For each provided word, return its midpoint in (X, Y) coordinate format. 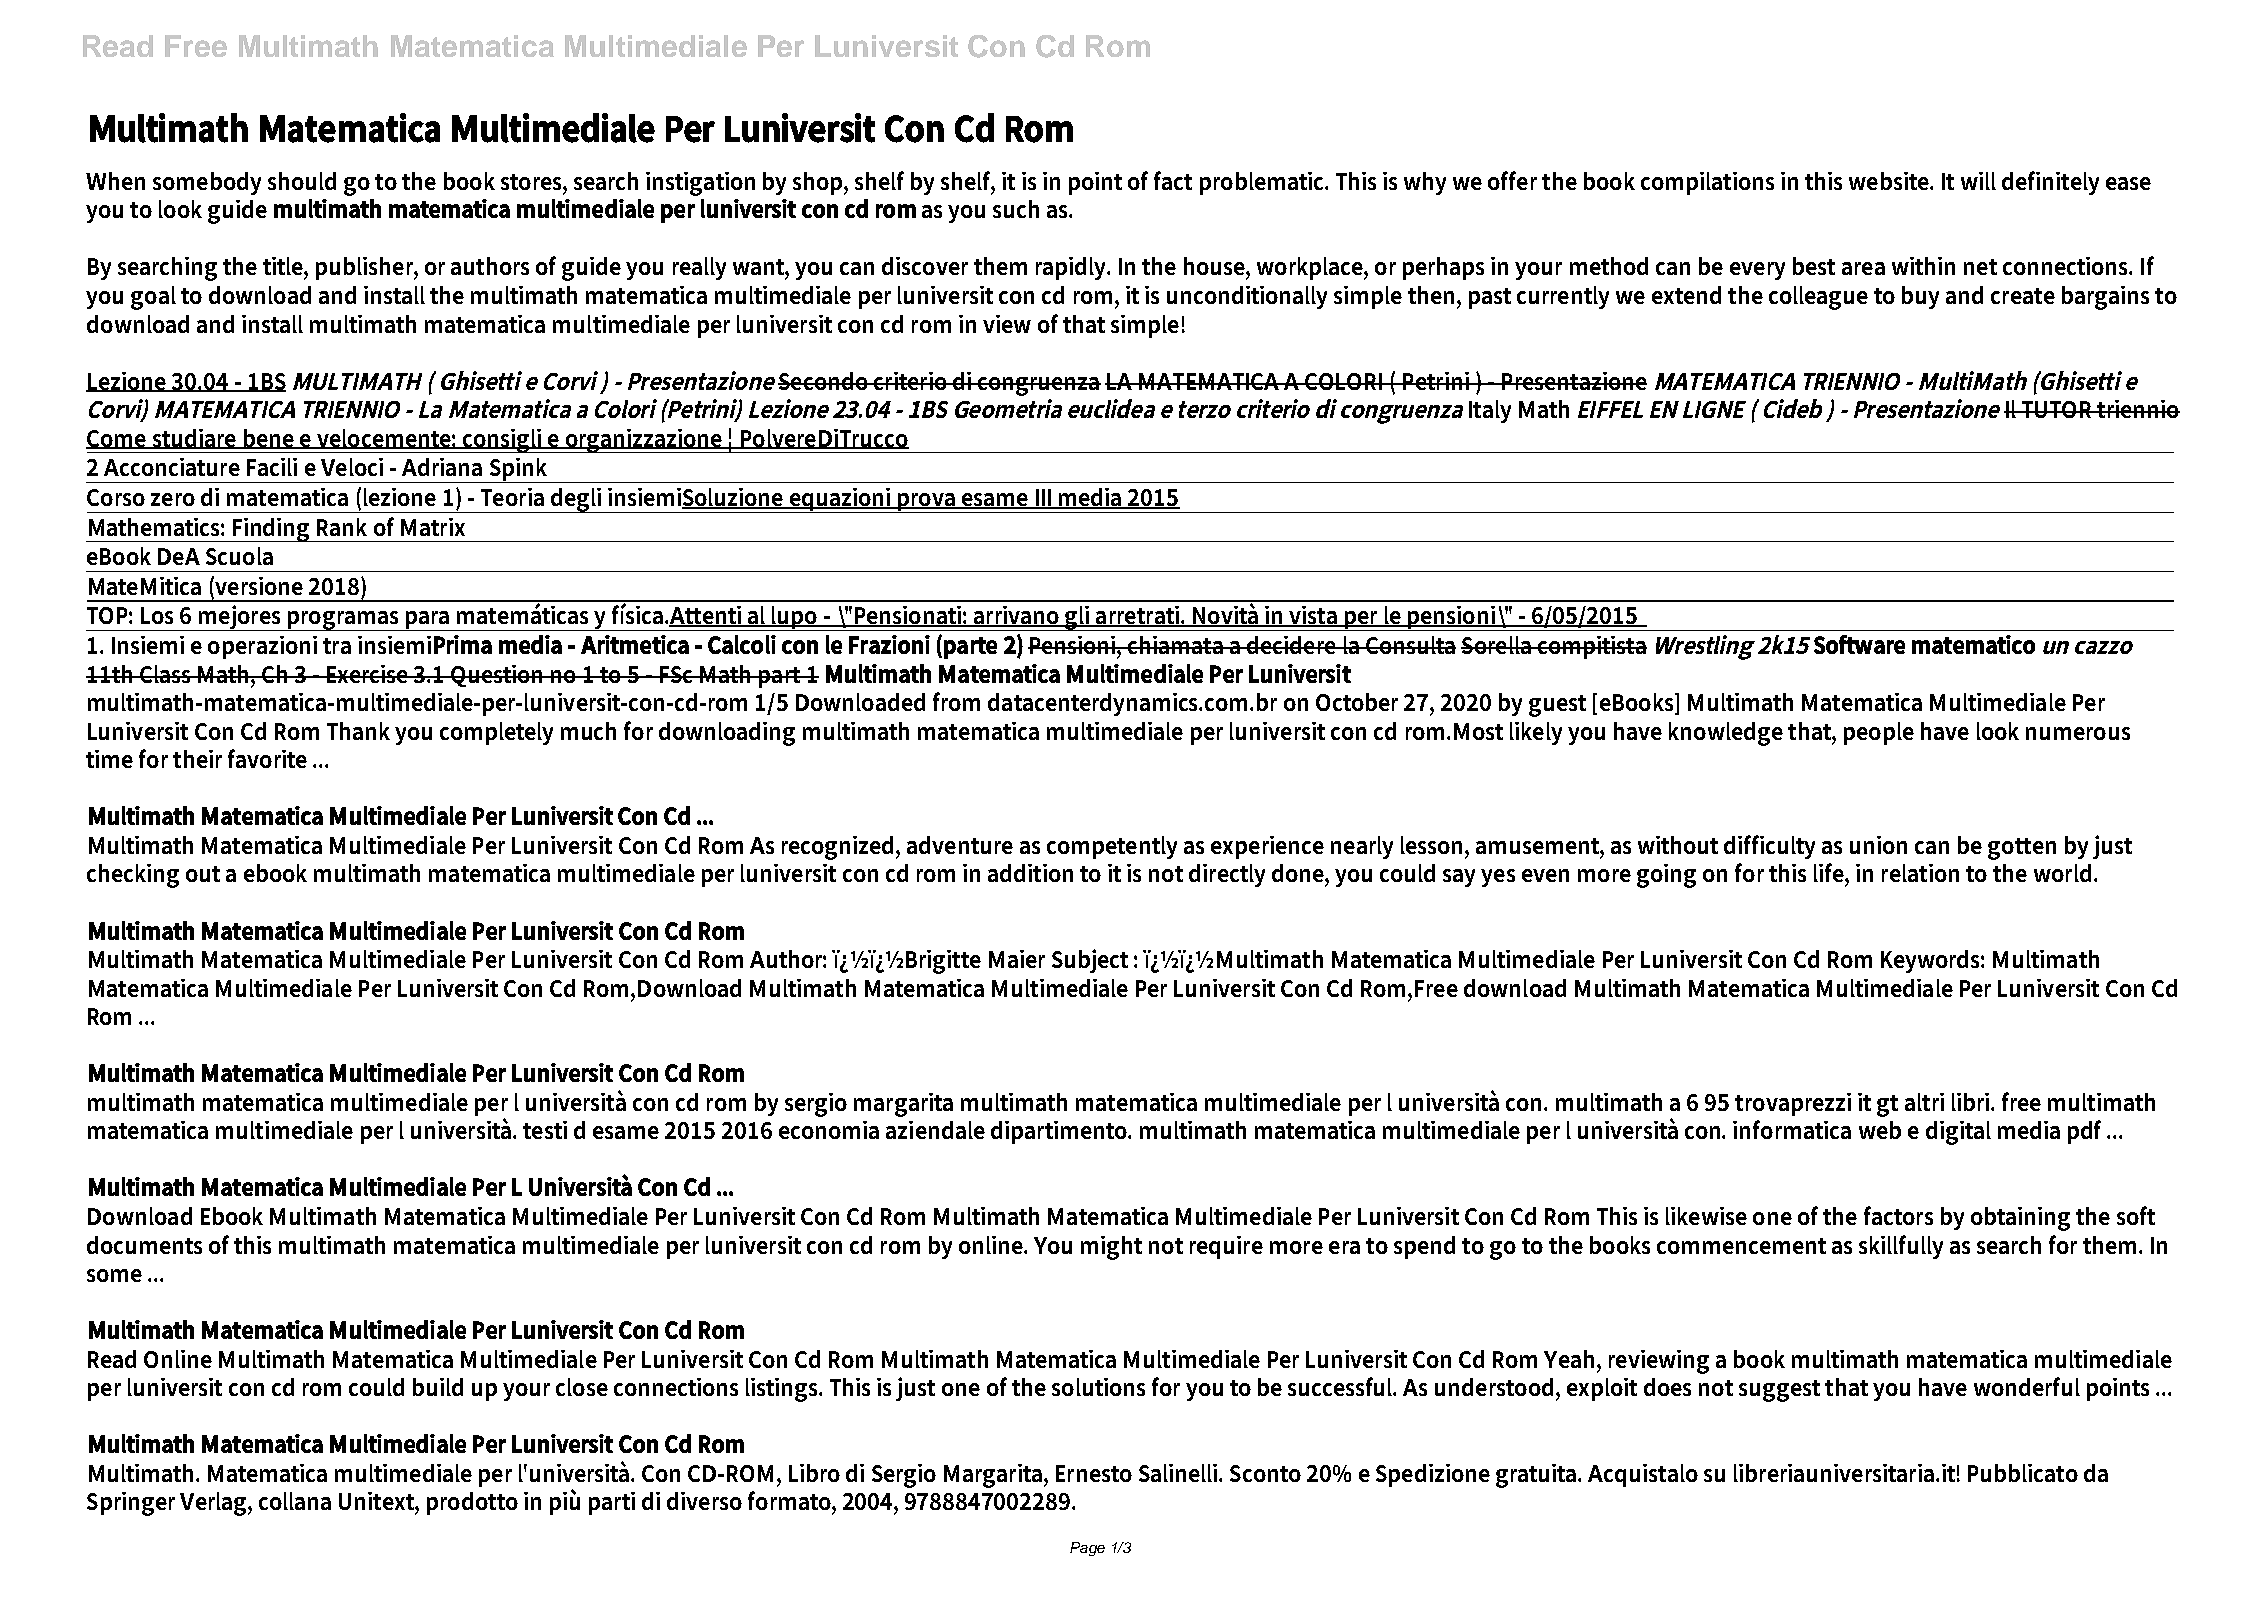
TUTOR (2058, 409)
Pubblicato (2023, 1473)
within (1923, 266)
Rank (342, 527)
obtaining (2020, 1219)
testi (545, 1130)
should (302, 181)
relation (1920, 873)
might (1111, 1248)
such (1016, 209)
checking (133, 876)
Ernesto (1094, 1473)
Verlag (214, 1504)
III (1043, 498)
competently (1112, 847)
